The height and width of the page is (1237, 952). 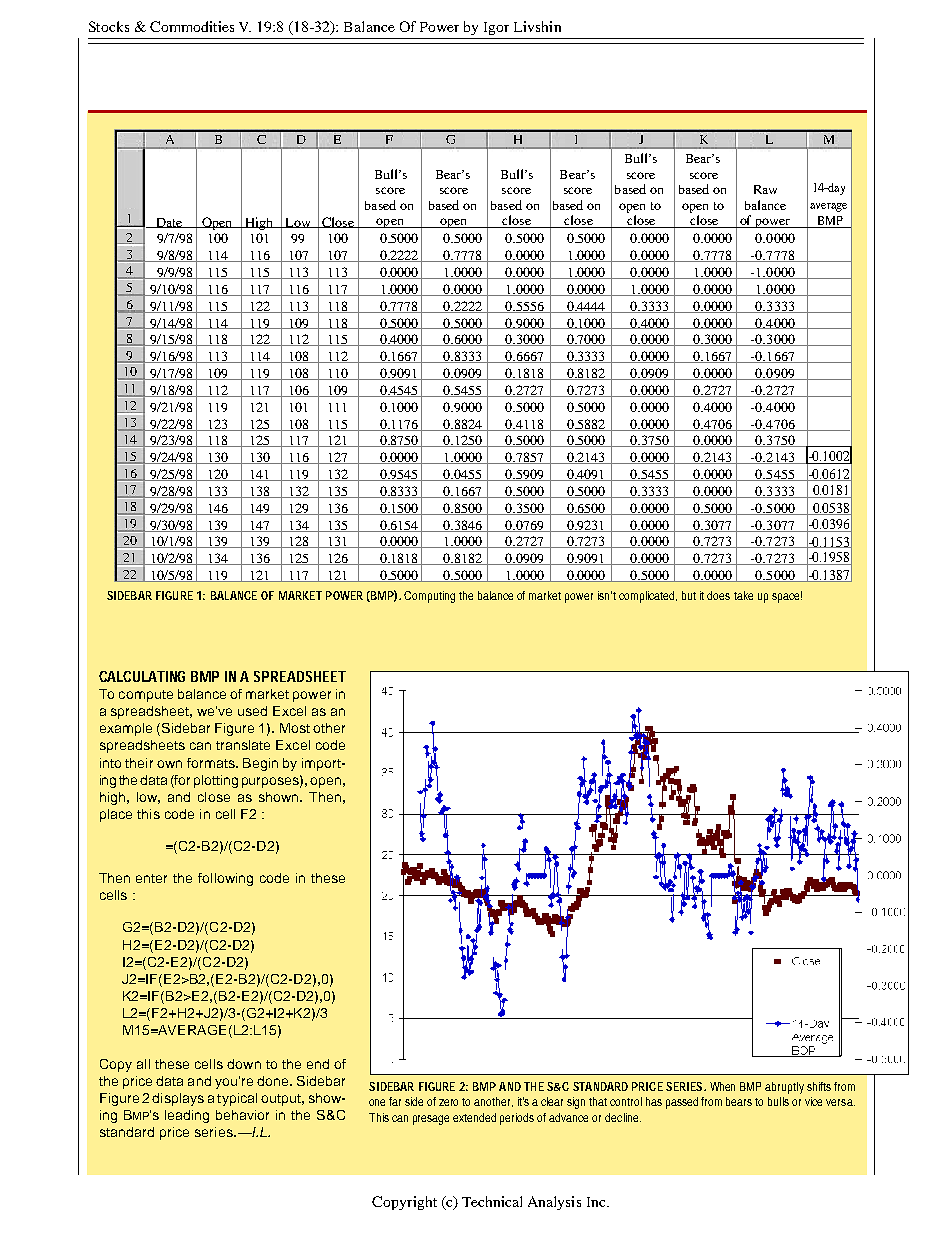 What do you see at coordinates (496, 28) in the page?
I see `Igor` at bounding box center [496, 28].
